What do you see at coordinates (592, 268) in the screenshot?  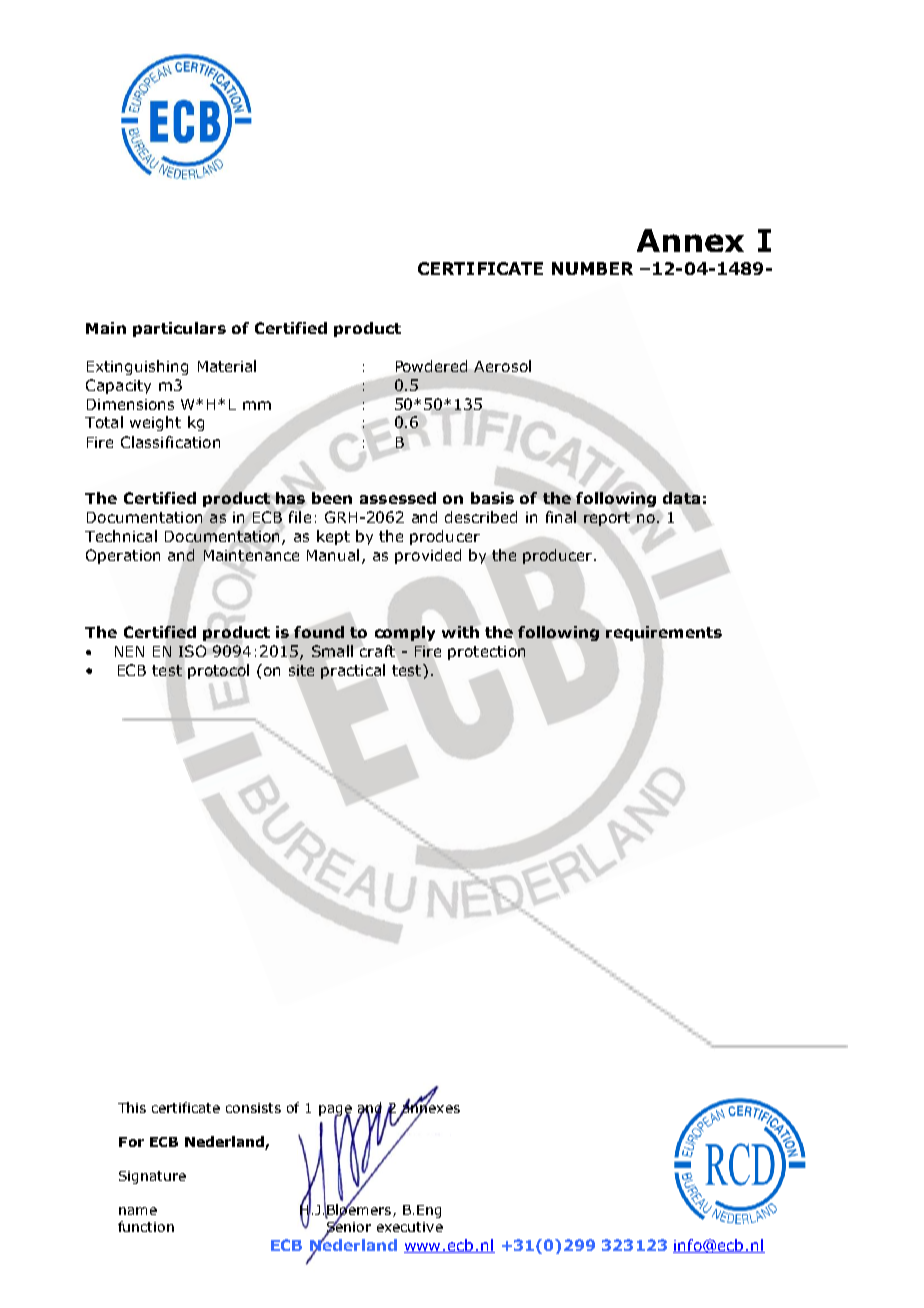 I see `NUMBER` at bounding box center [592, 268].
